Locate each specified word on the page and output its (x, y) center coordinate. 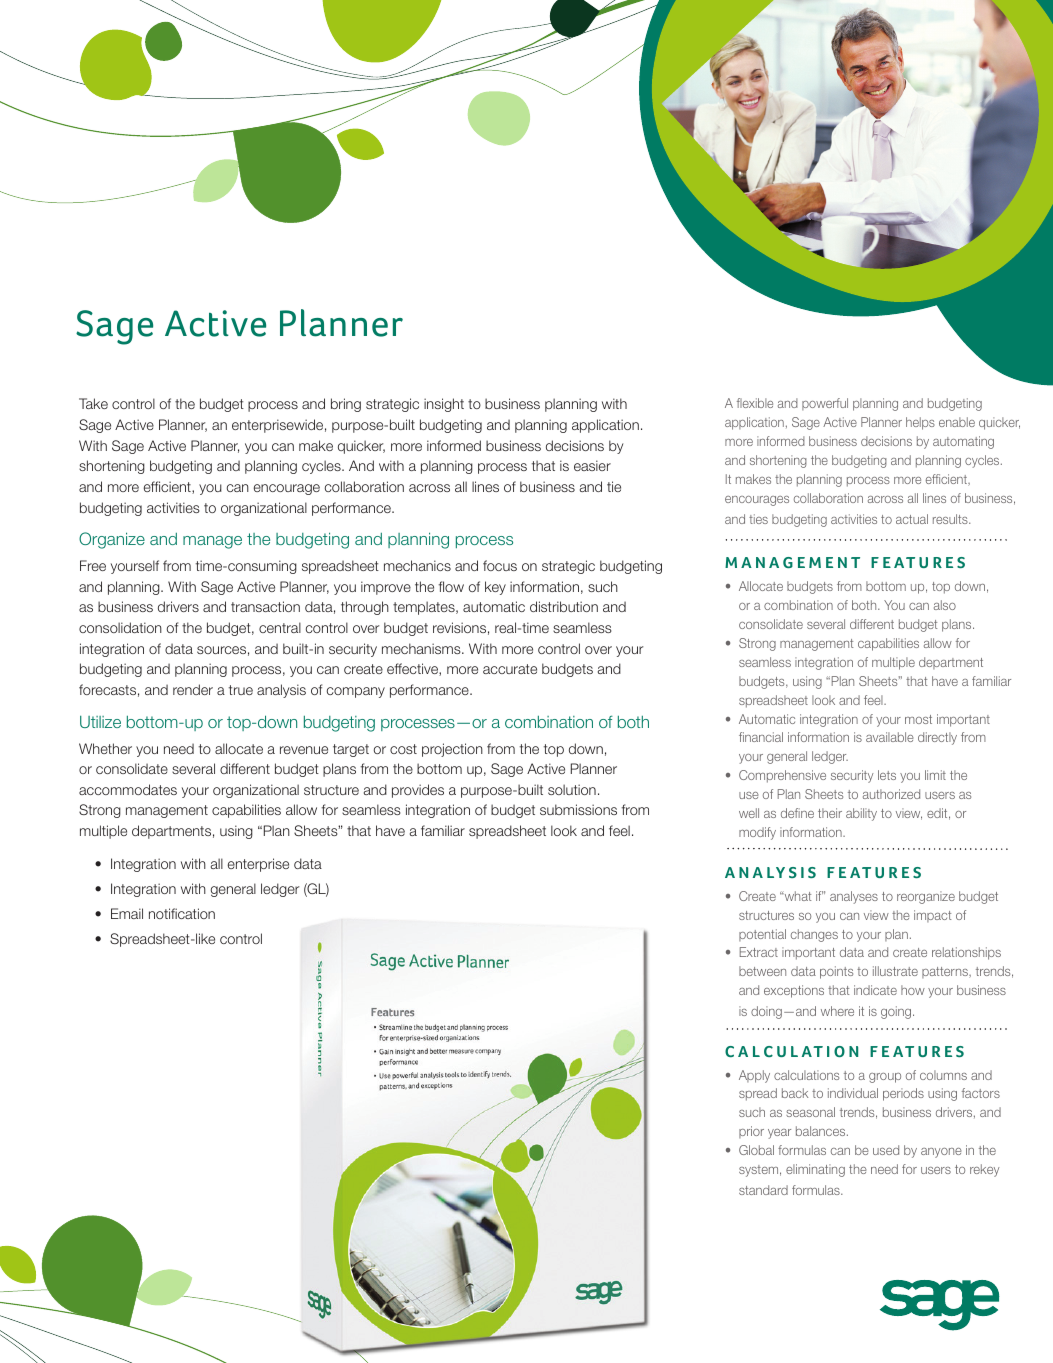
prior (751, 1132)
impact (932, 916)
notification (182, 913)
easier (592, 465)
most (918, 719)
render (193, 689)
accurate (510, 669)
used (886, 1150)
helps (920, 423)
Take (93, 403)
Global (756, 1150)
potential (762, 935)
